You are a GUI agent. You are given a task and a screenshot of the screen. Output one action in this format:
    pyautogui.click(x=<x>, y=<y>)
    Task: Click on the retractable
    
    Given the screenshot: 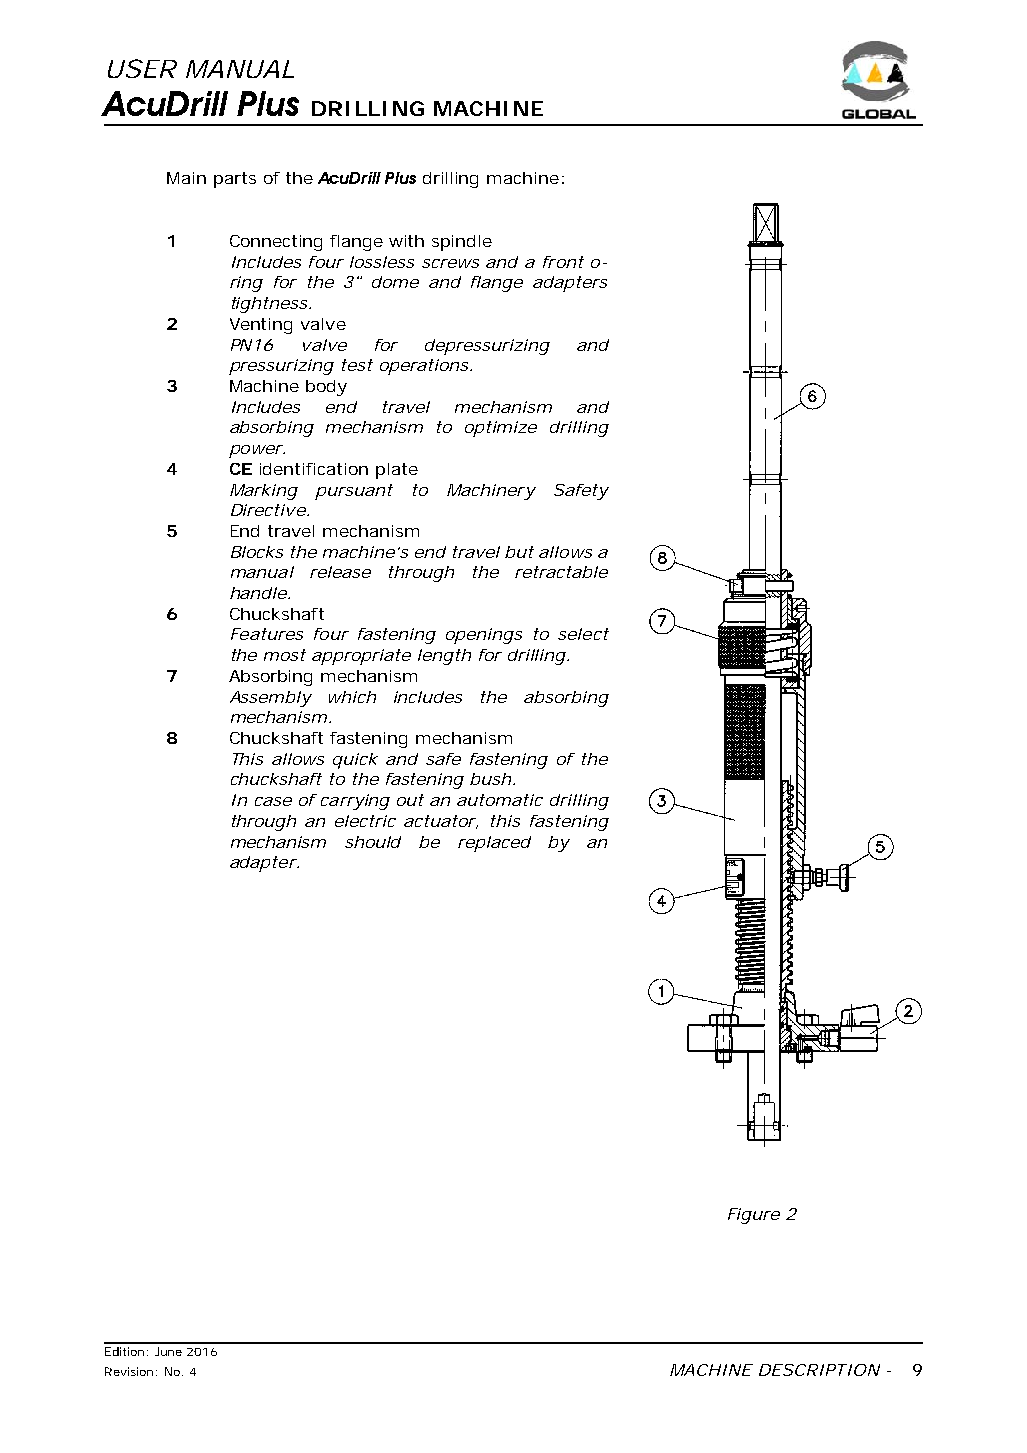 What is the action you would take?
    pyautogui.click(x=561, y=572)
